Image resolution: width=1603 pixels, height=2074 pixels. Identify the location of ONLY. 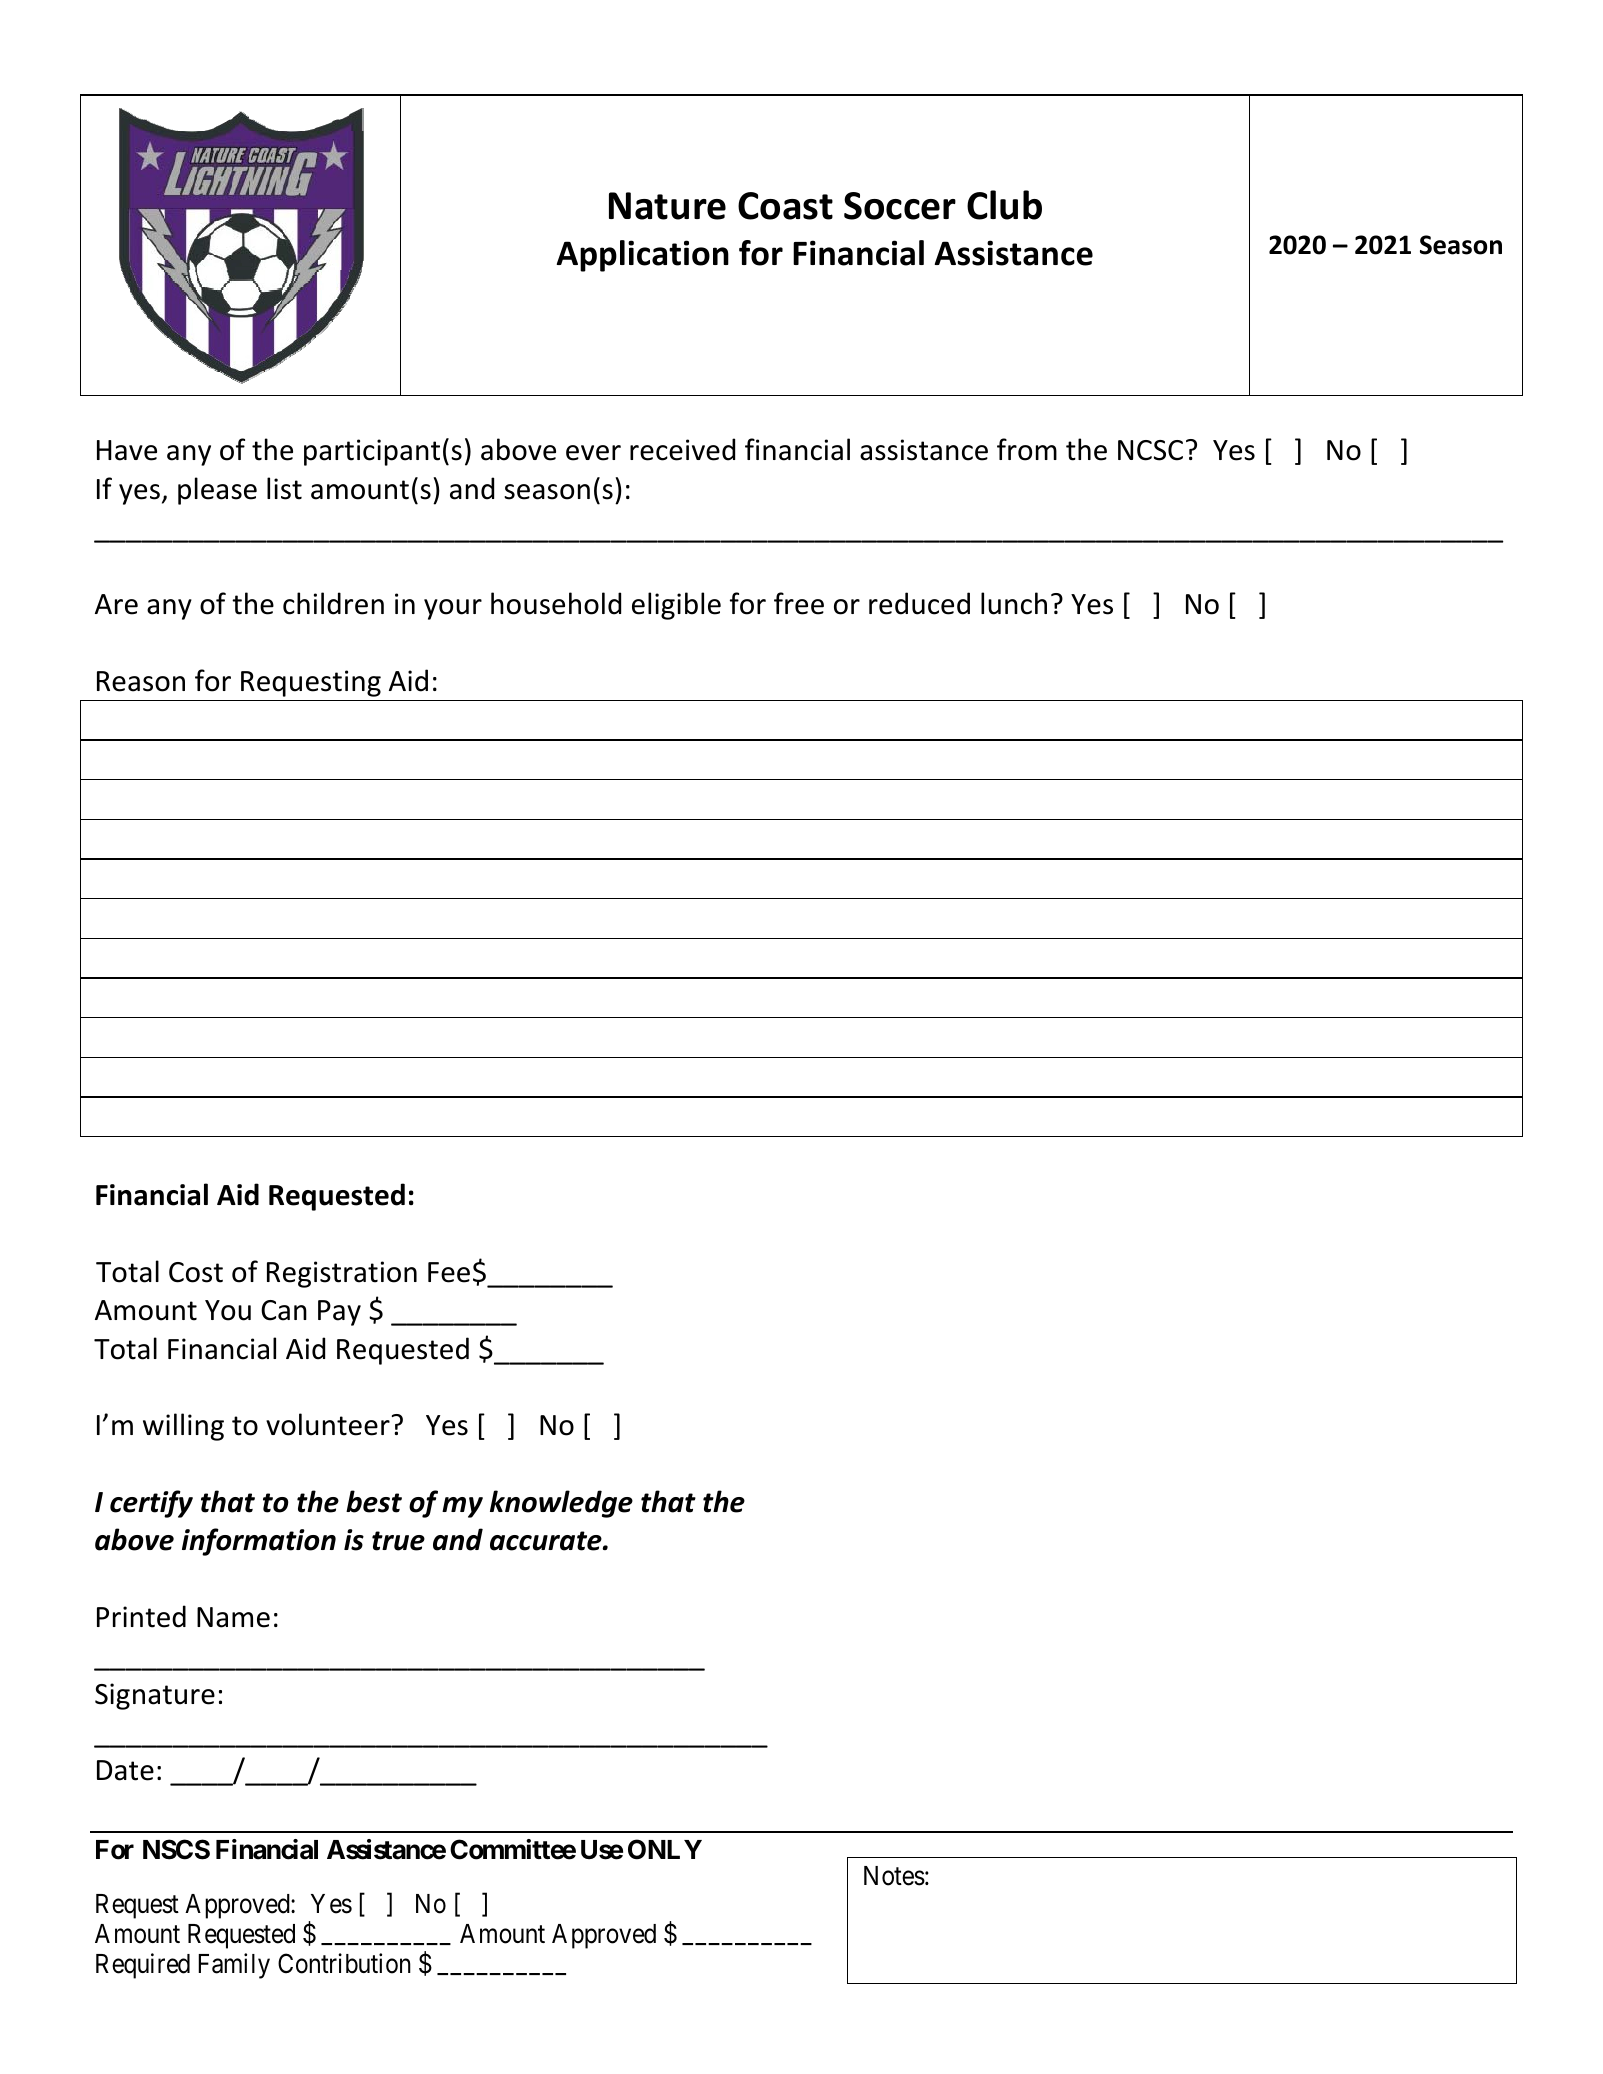
(665, 1849).
